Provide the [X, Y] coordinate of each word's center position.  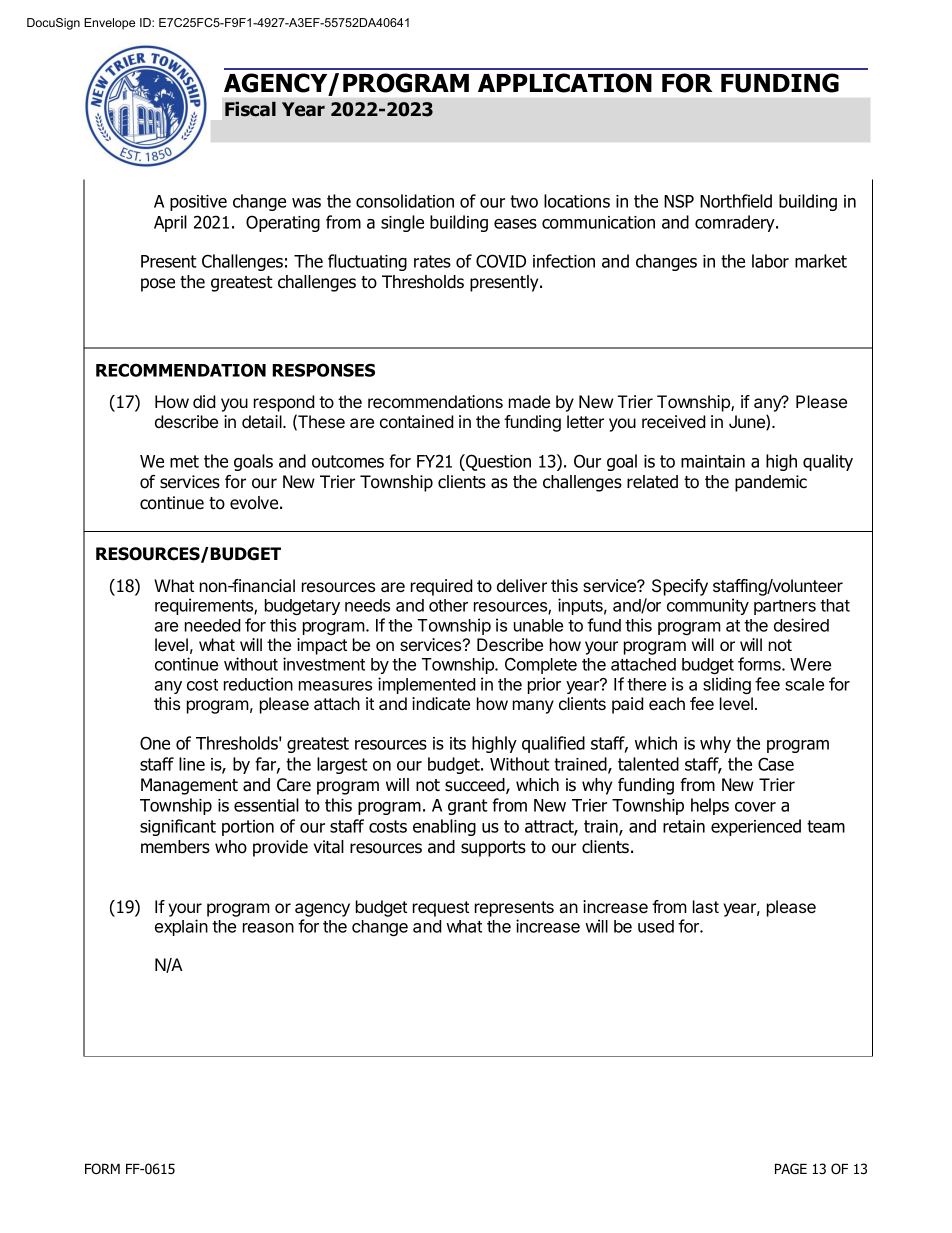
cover [755, 807]
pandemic [771, 483]
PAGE [791, 1168]
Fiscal [250, 109]
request [441, 909]
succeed [476, 786]
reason [268, 928]
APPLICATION [565, 83]
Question [497, 462]
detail [263, 421]
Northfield [736, 201]
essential [266, 805]
